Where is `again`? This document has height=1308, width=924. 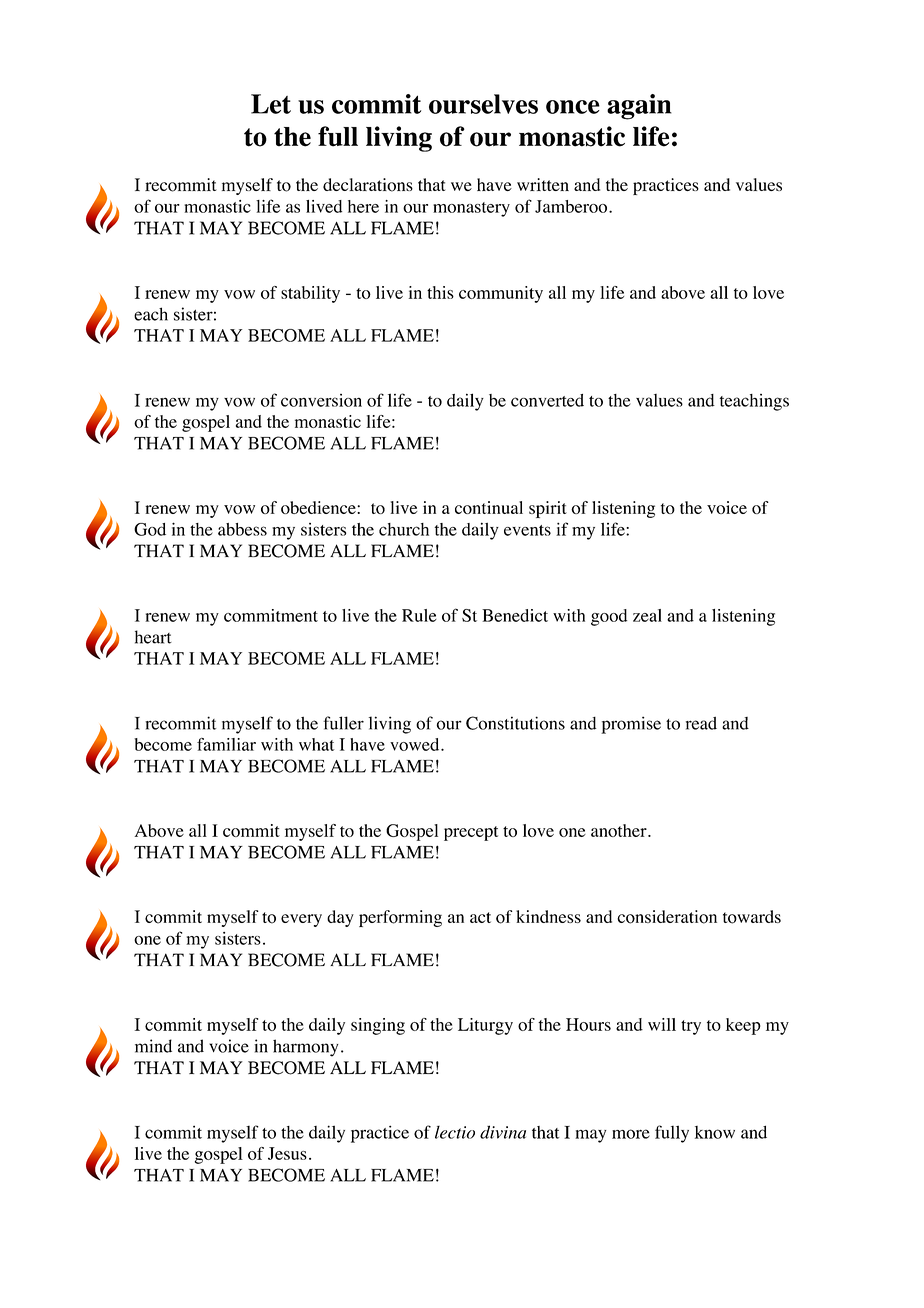 again is located at coordinates (639, 107).
